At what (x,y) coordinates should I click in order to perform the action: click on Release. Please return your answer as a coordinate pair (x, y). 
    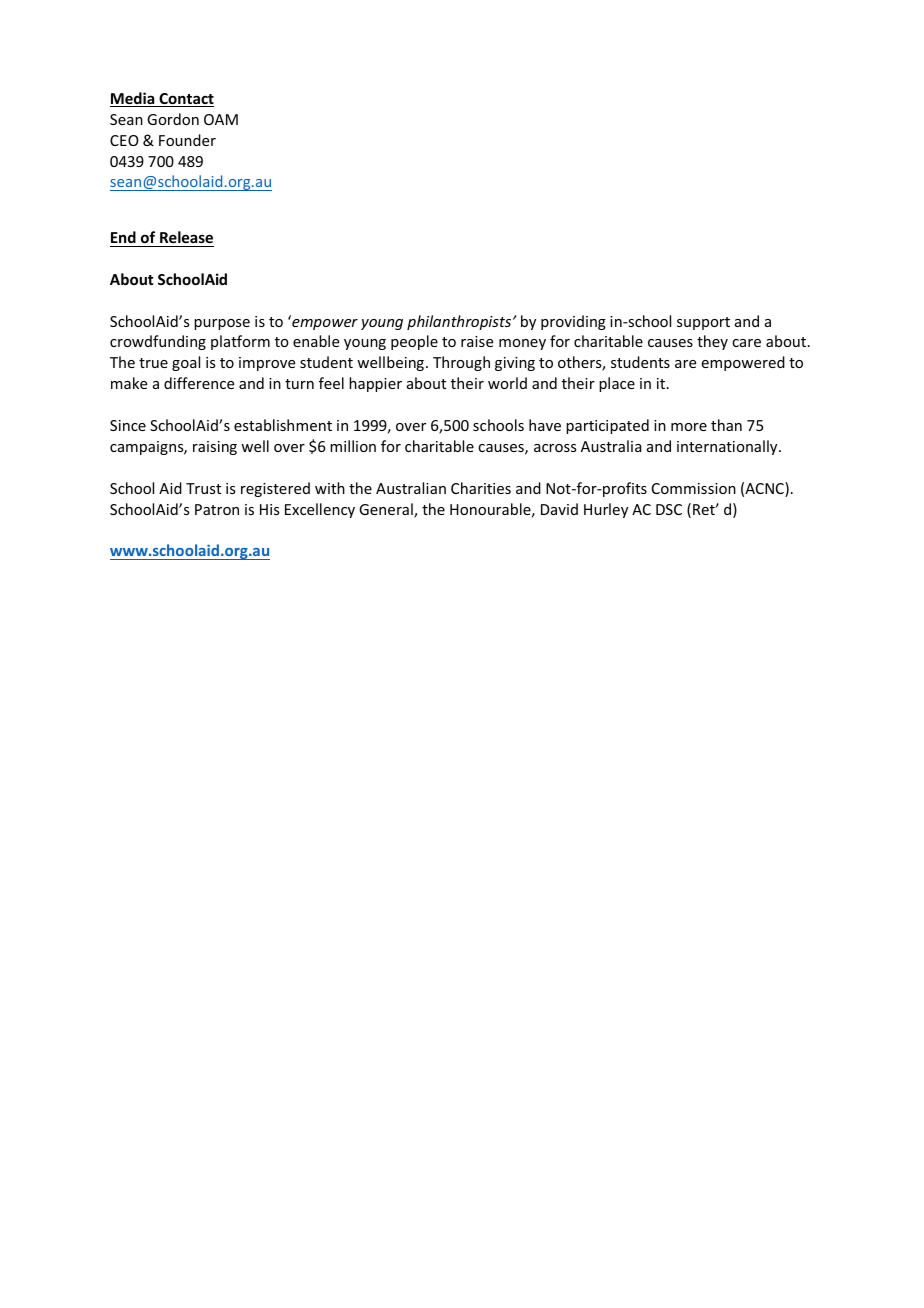
    Looking at the image, I should click on (186, 239).
